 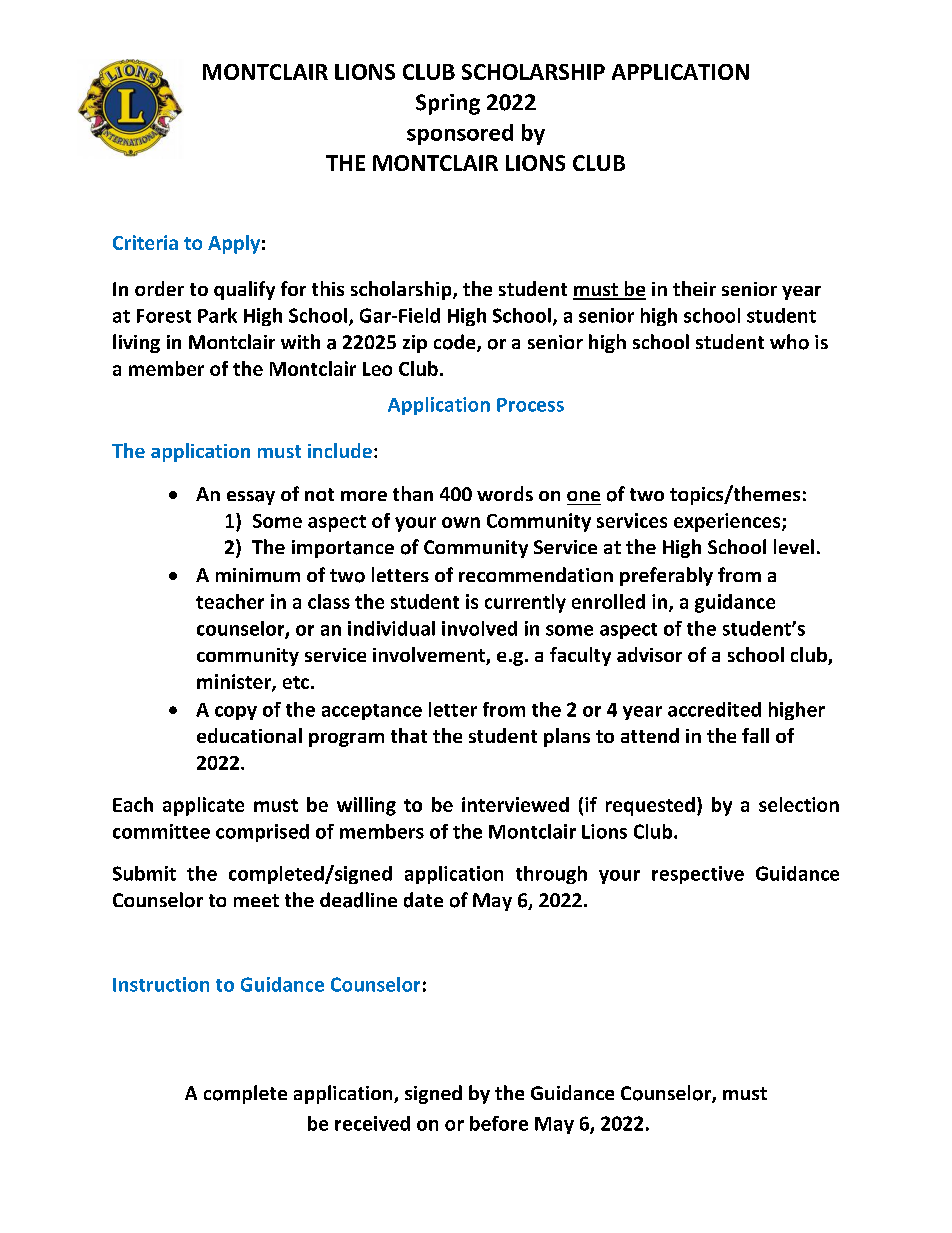 I want to click on fall, so click(x=755, y=735).
